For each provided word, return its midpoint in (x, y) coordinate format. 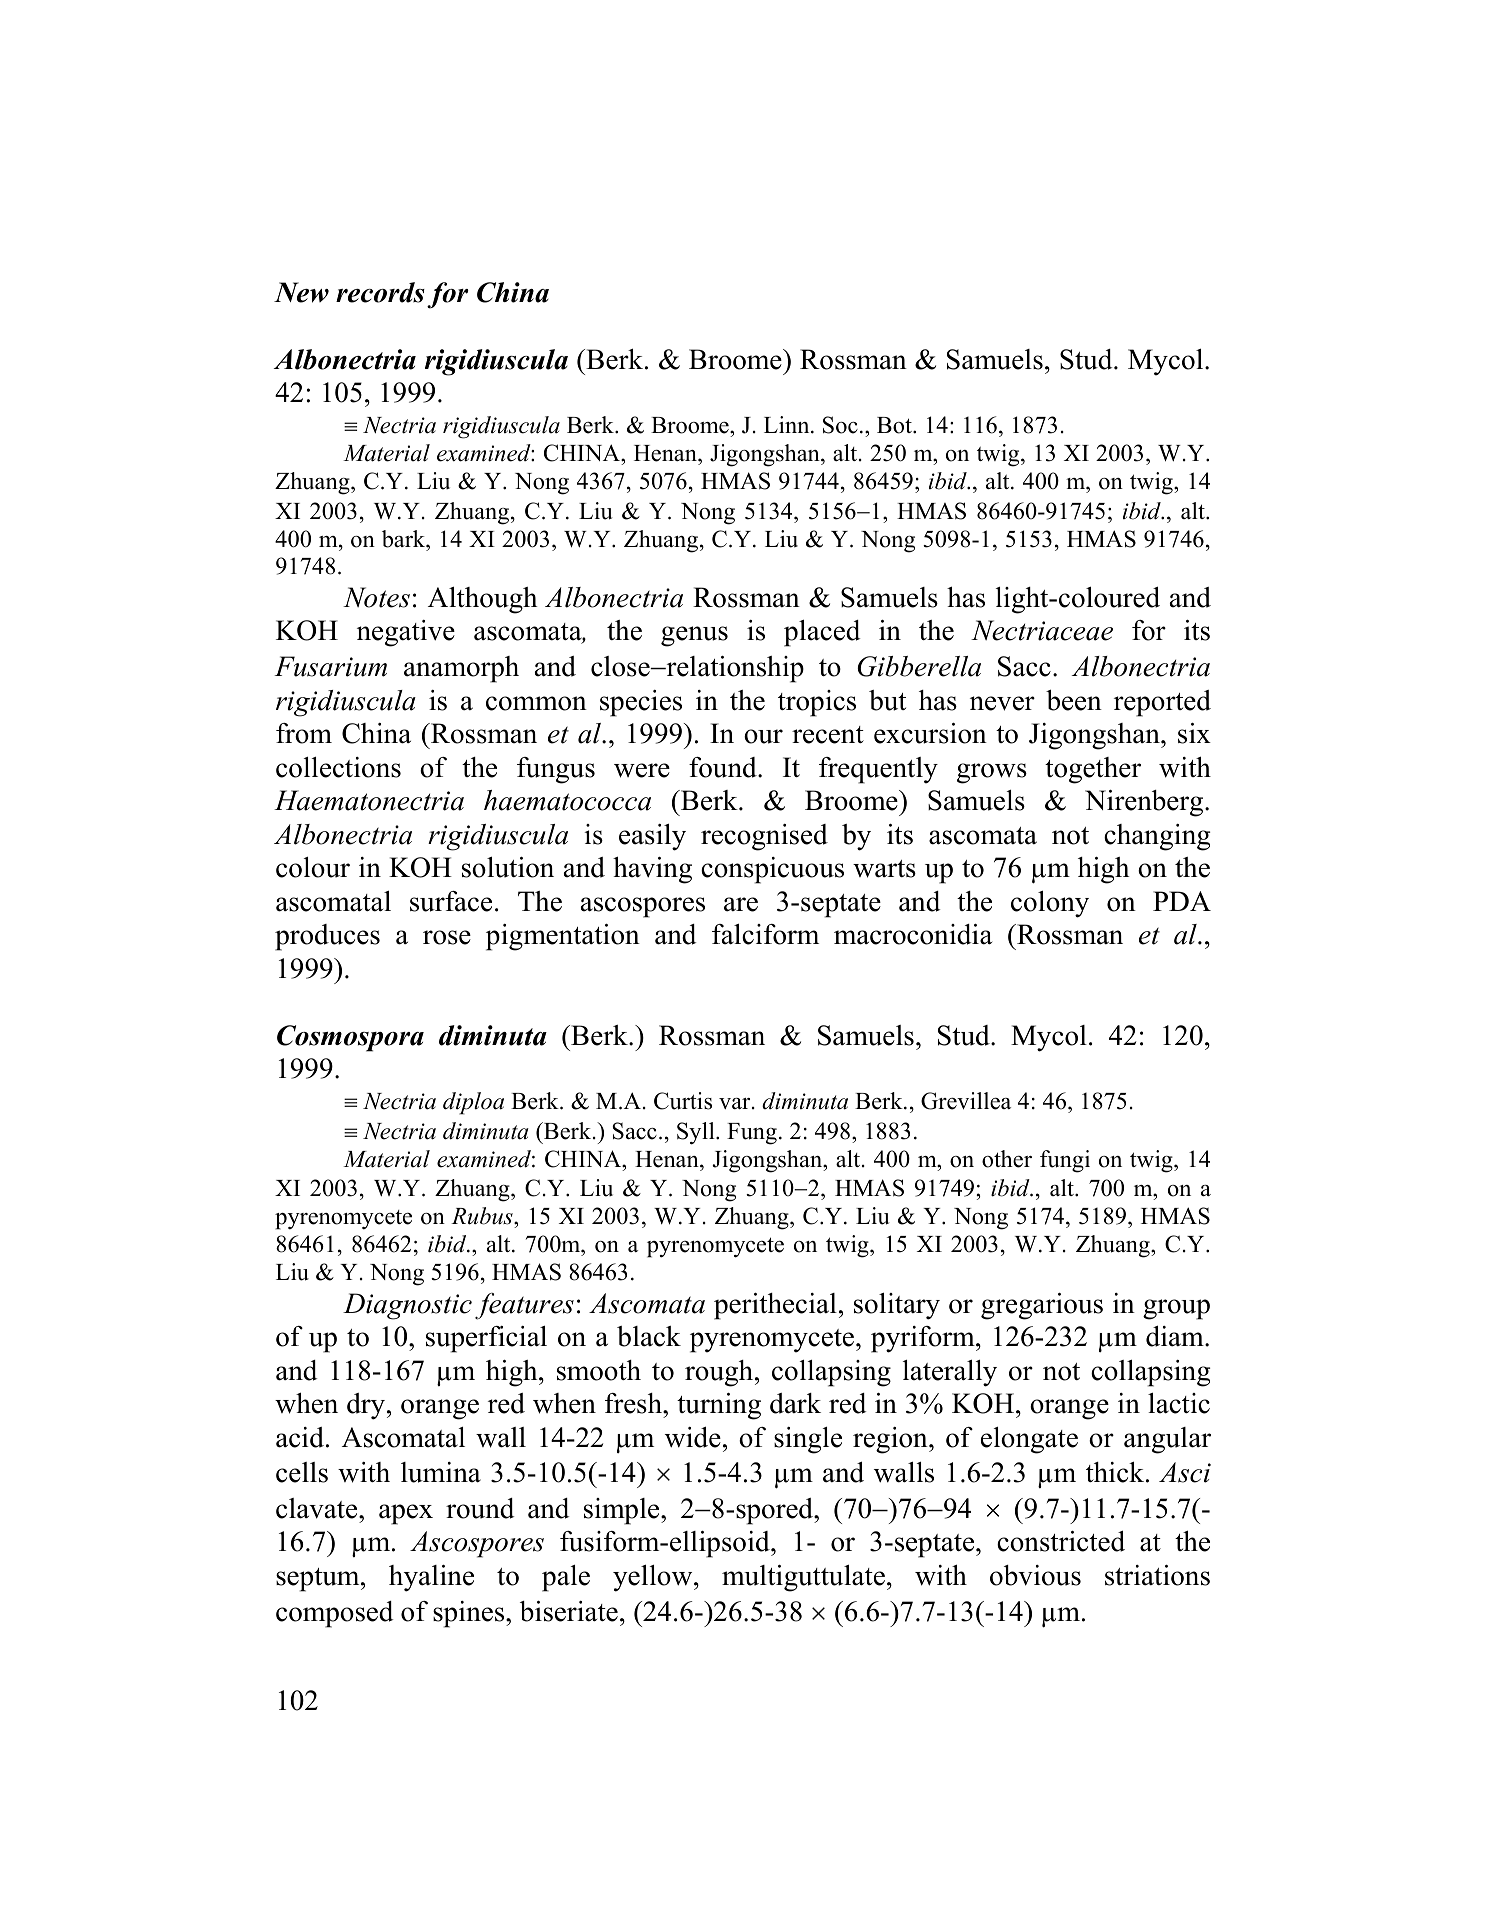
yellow (654, 1578)
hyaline (431, 1578)
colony (1050, 904)
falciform (765, 934)
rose (447, 937)
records (380, 292)
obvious (1035, 1575)
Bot (895, 425)
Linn (788, 424)
